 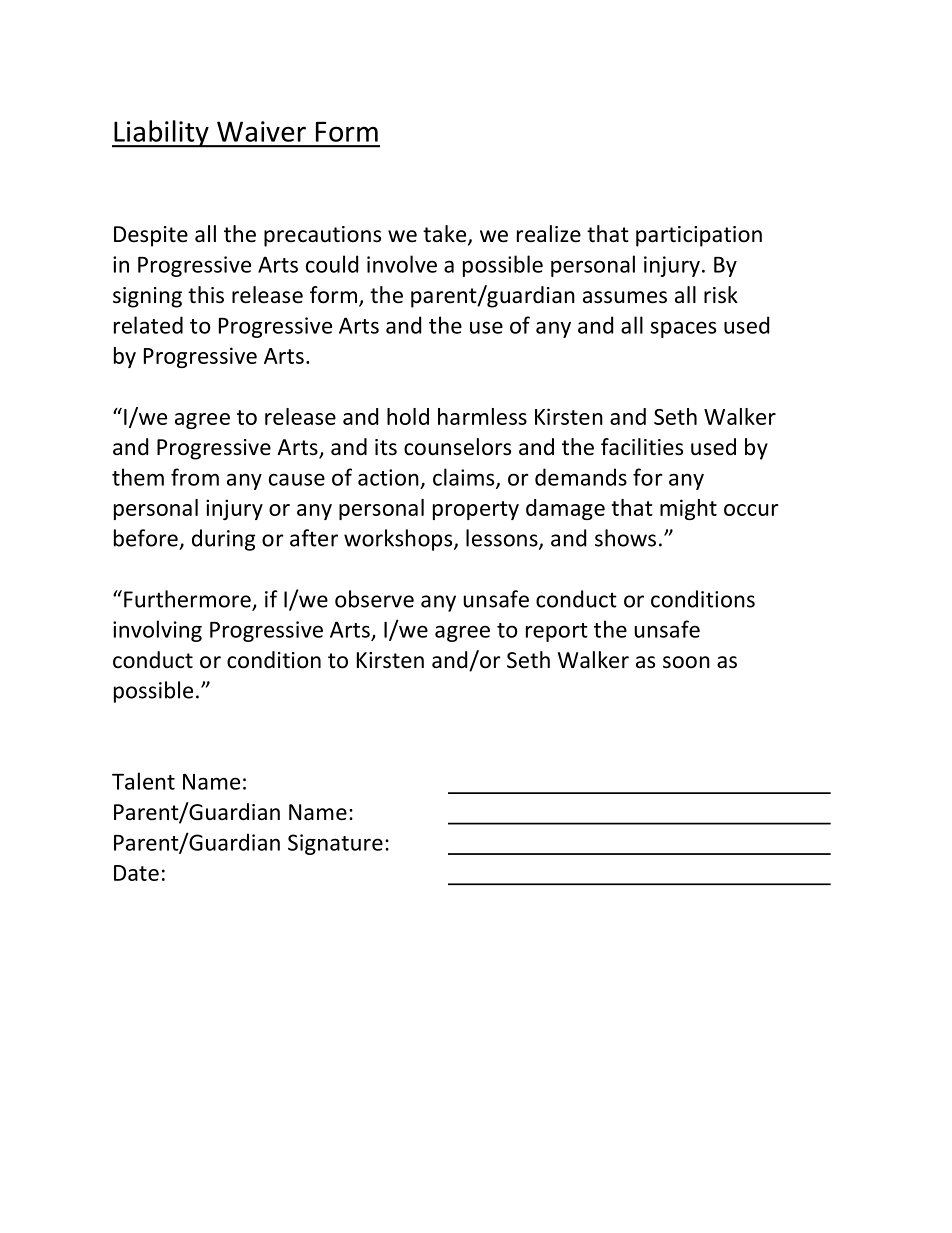 What do you see at coordinates (686, 662) in the document?
I see `soon` at bounding box center [686, 662].
